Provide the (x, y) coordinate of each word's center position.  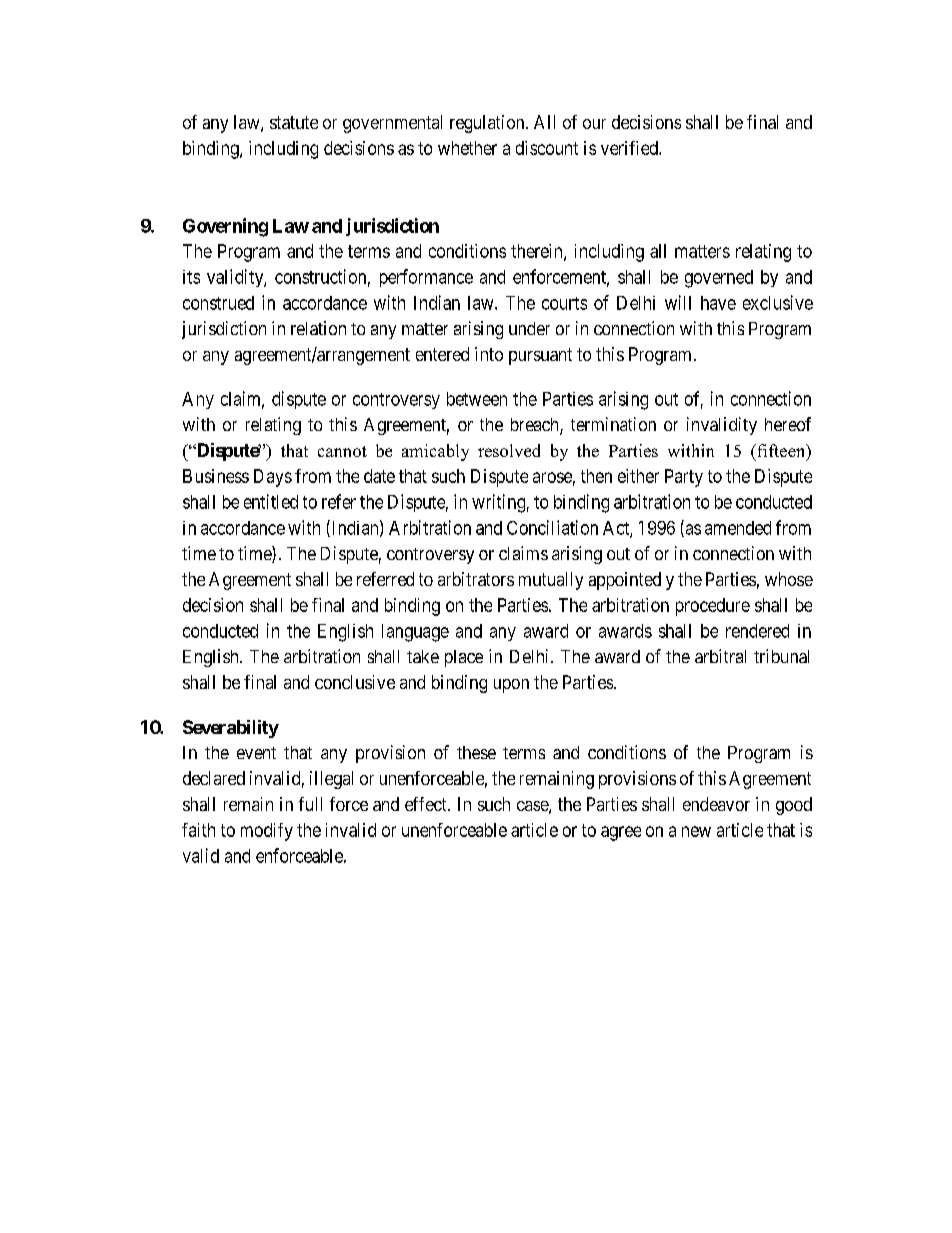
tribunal (781, 656)
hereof (788, 424)
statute (294, 122)
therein (538, 252)
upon (511, 686)
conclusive (355, 682)
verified (630, 148)
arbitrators (476, 579)
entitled (271, 501)
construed (218, 303)
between (477, 399)
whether (467, 148)
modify (267, 832)
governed (719, 279)
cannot (342, 451)
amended (738, 528)
